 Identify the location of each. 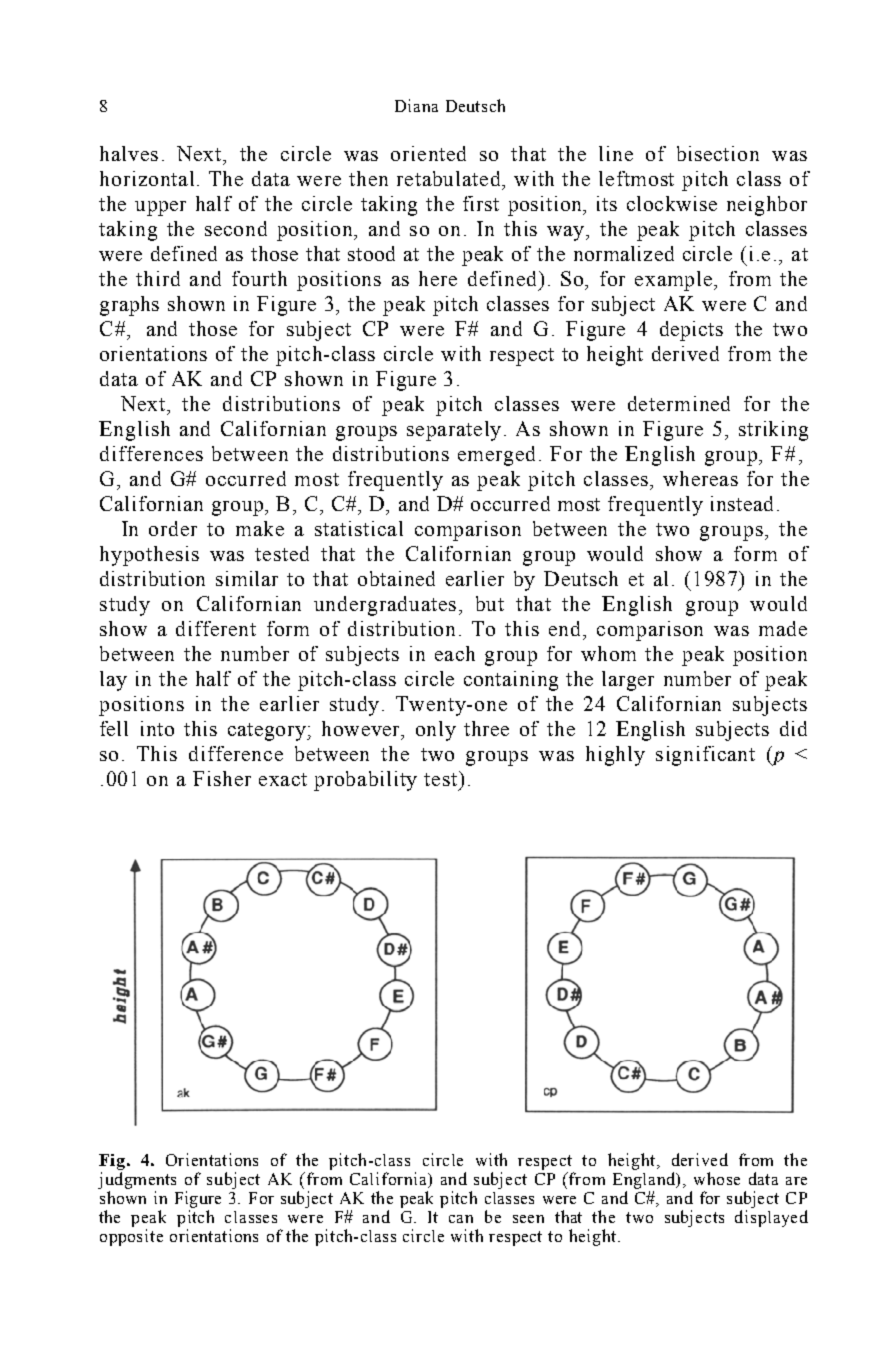
(455, 653).
